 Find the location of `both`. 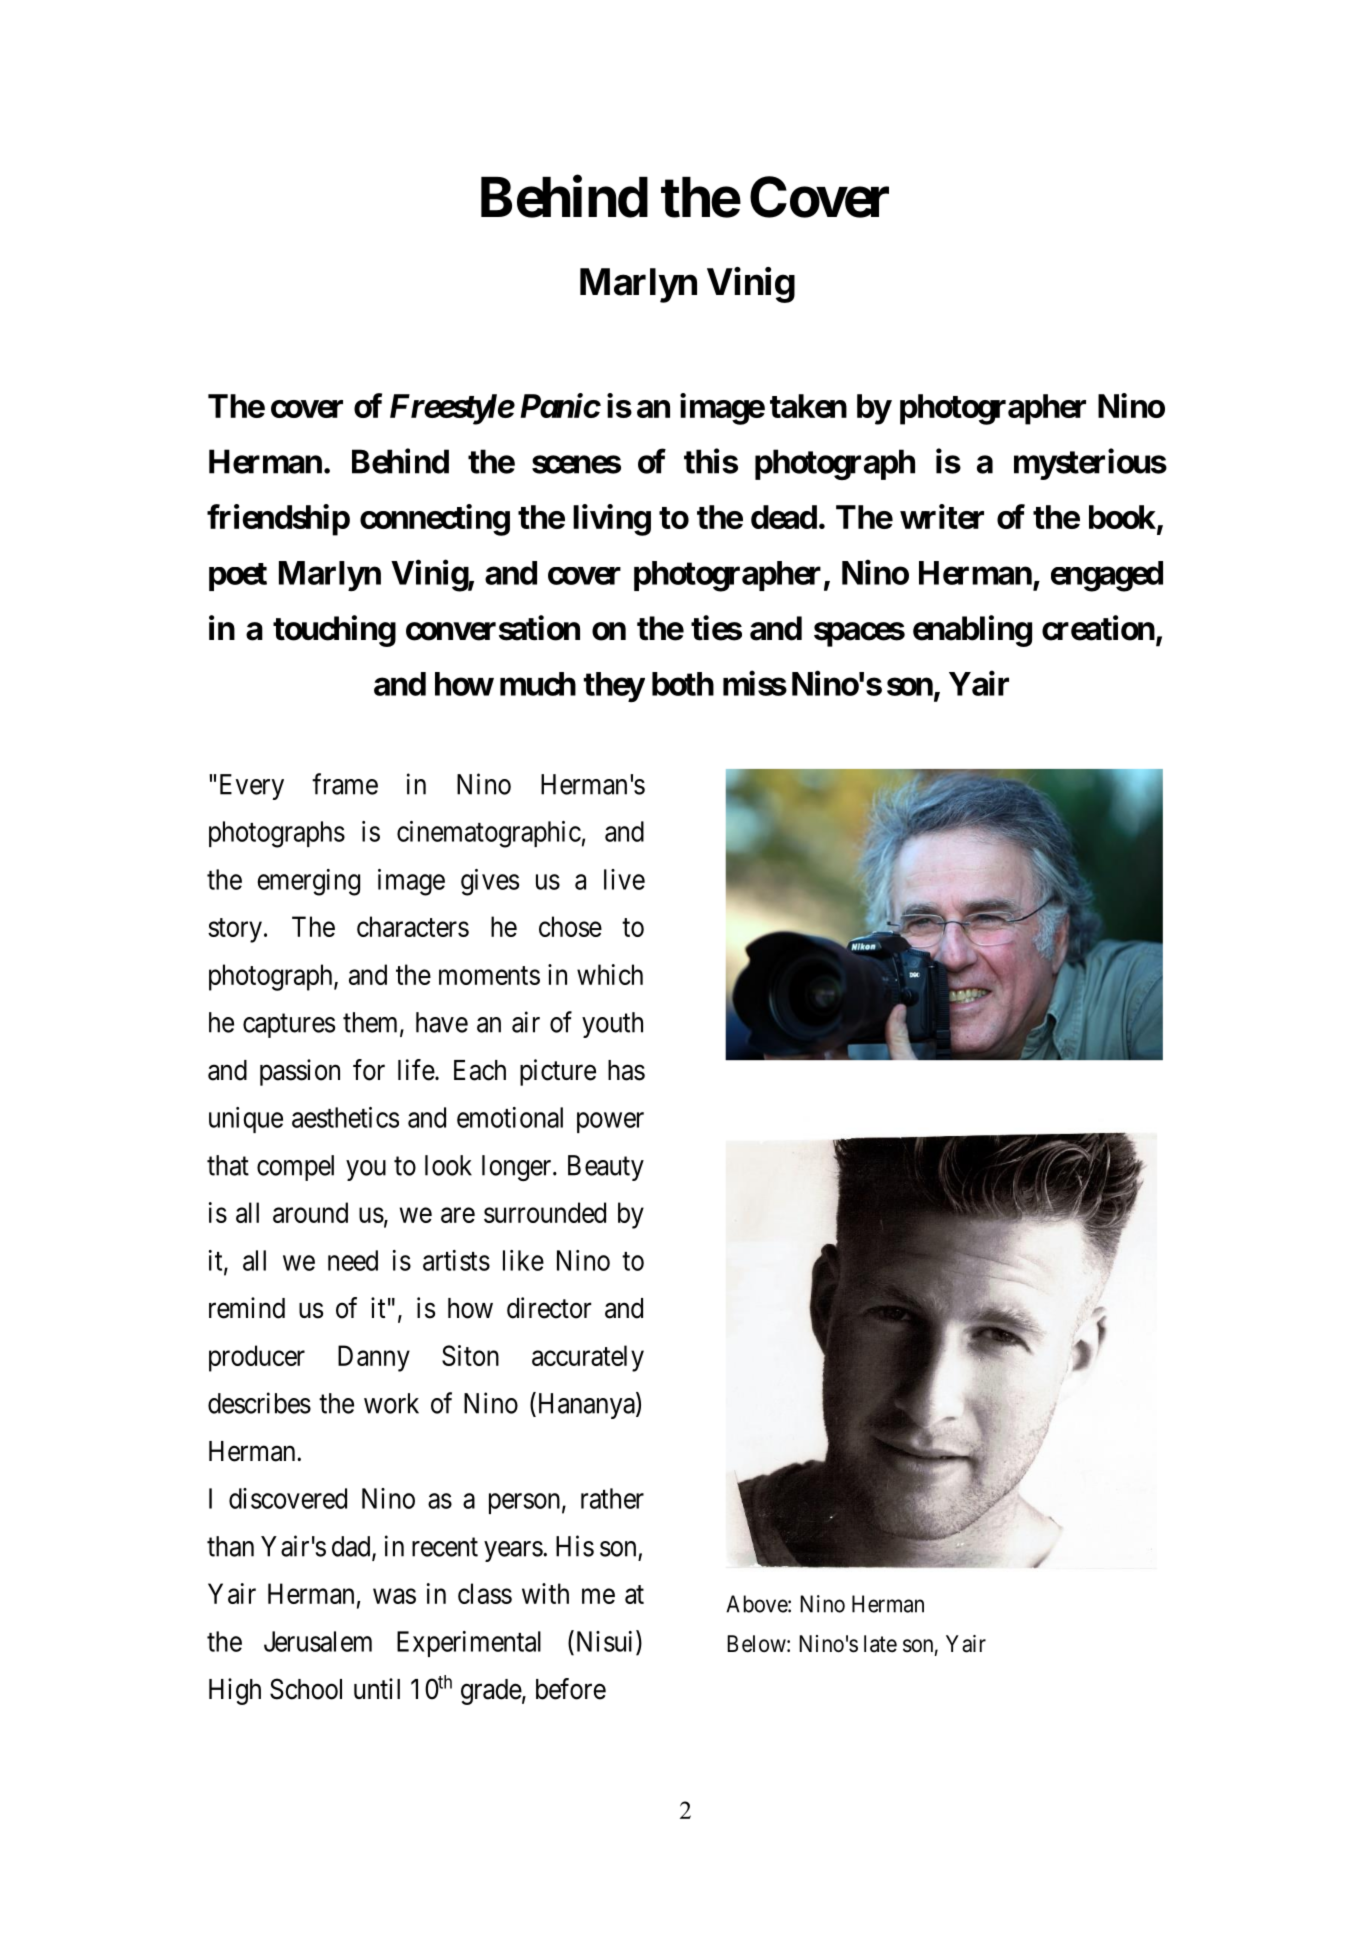

both is located at coordinates (683, 684).
